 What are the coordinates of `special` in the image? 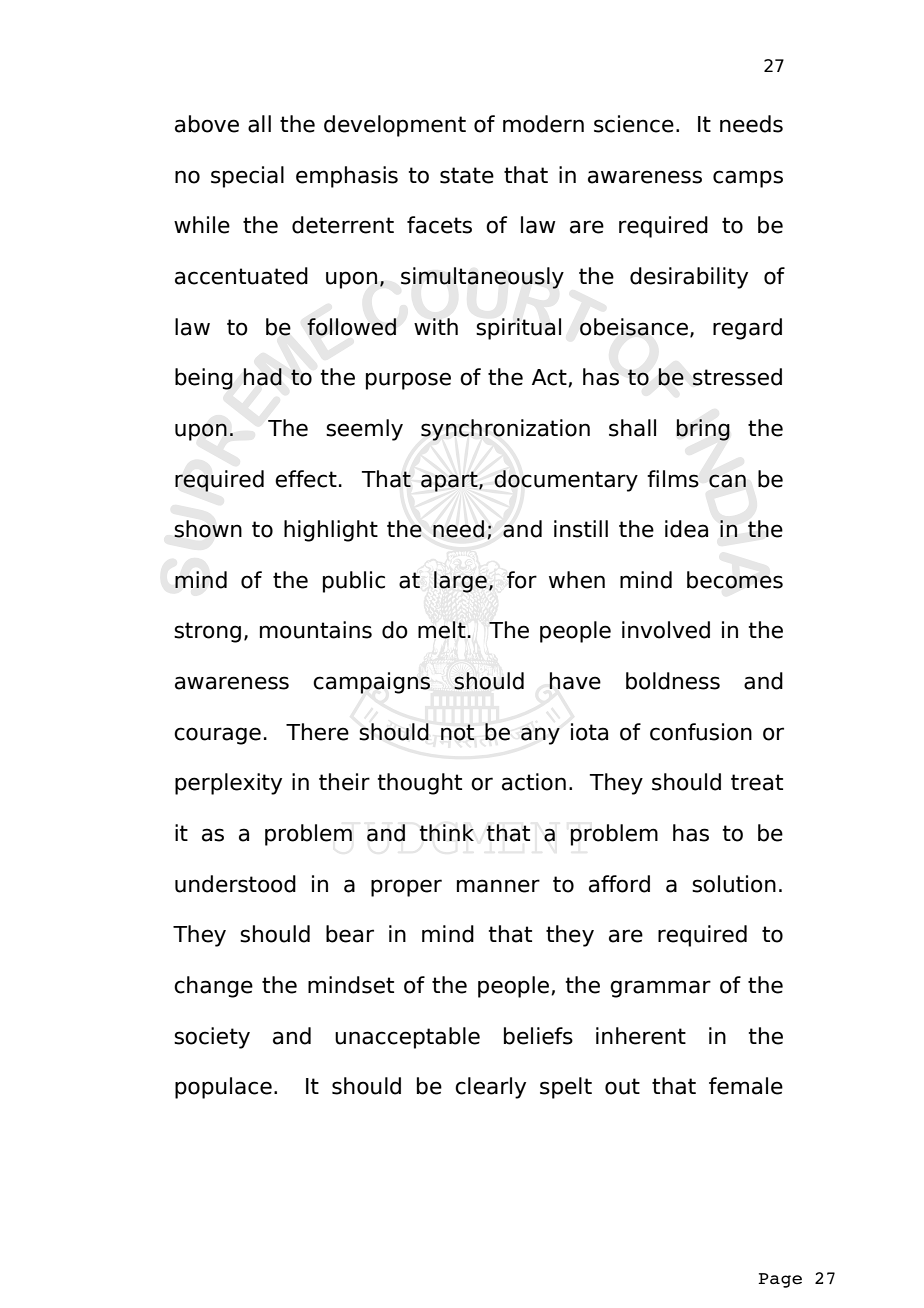 It's located at (247, 177).
